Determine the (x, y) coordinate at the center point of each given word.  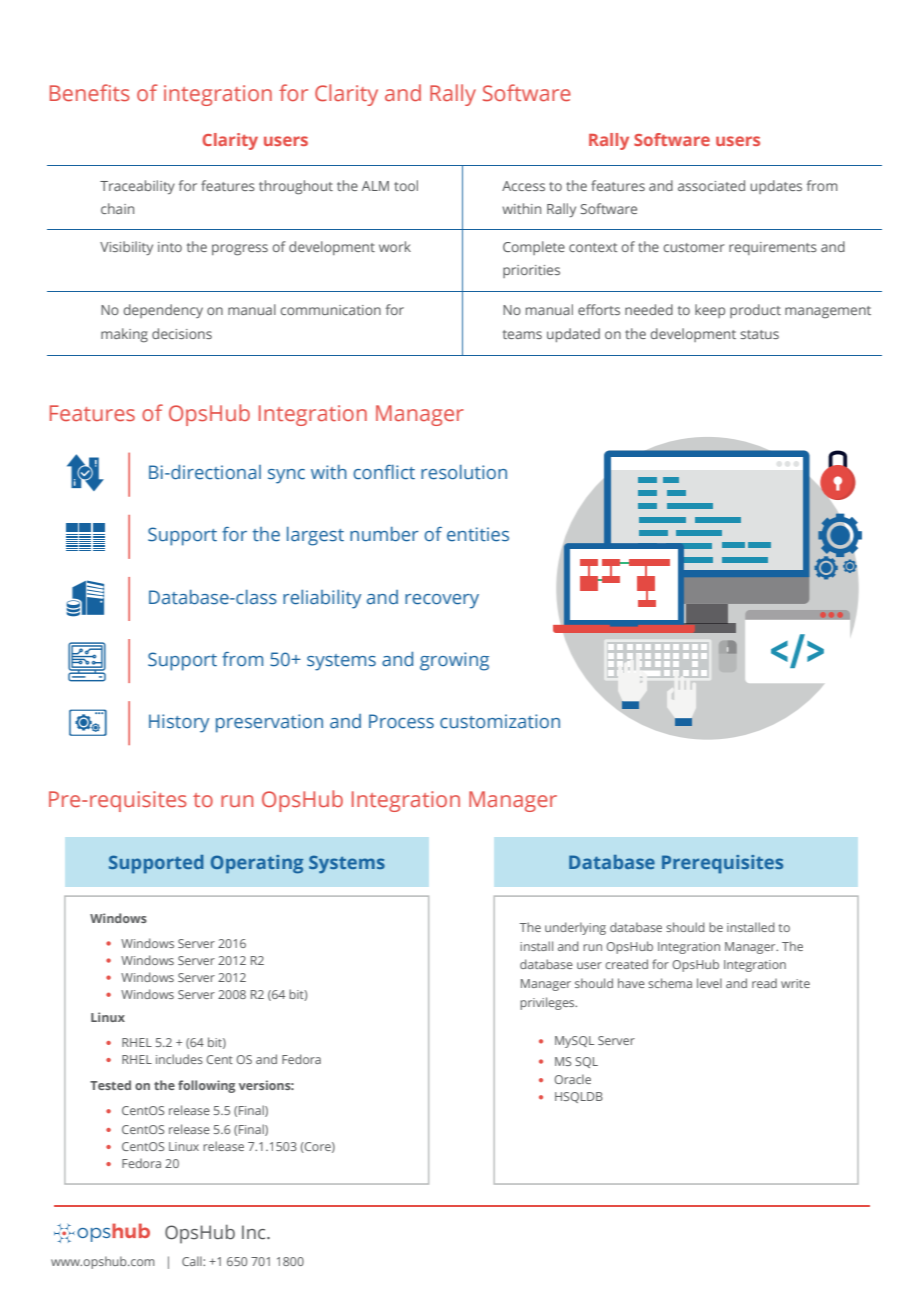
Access (523, 186)
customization (500, 721)
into (170, 247)
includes (179, 1059)
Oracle (572, 1079)
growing (454, 661)
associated (711, 185)
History (179, 723)
